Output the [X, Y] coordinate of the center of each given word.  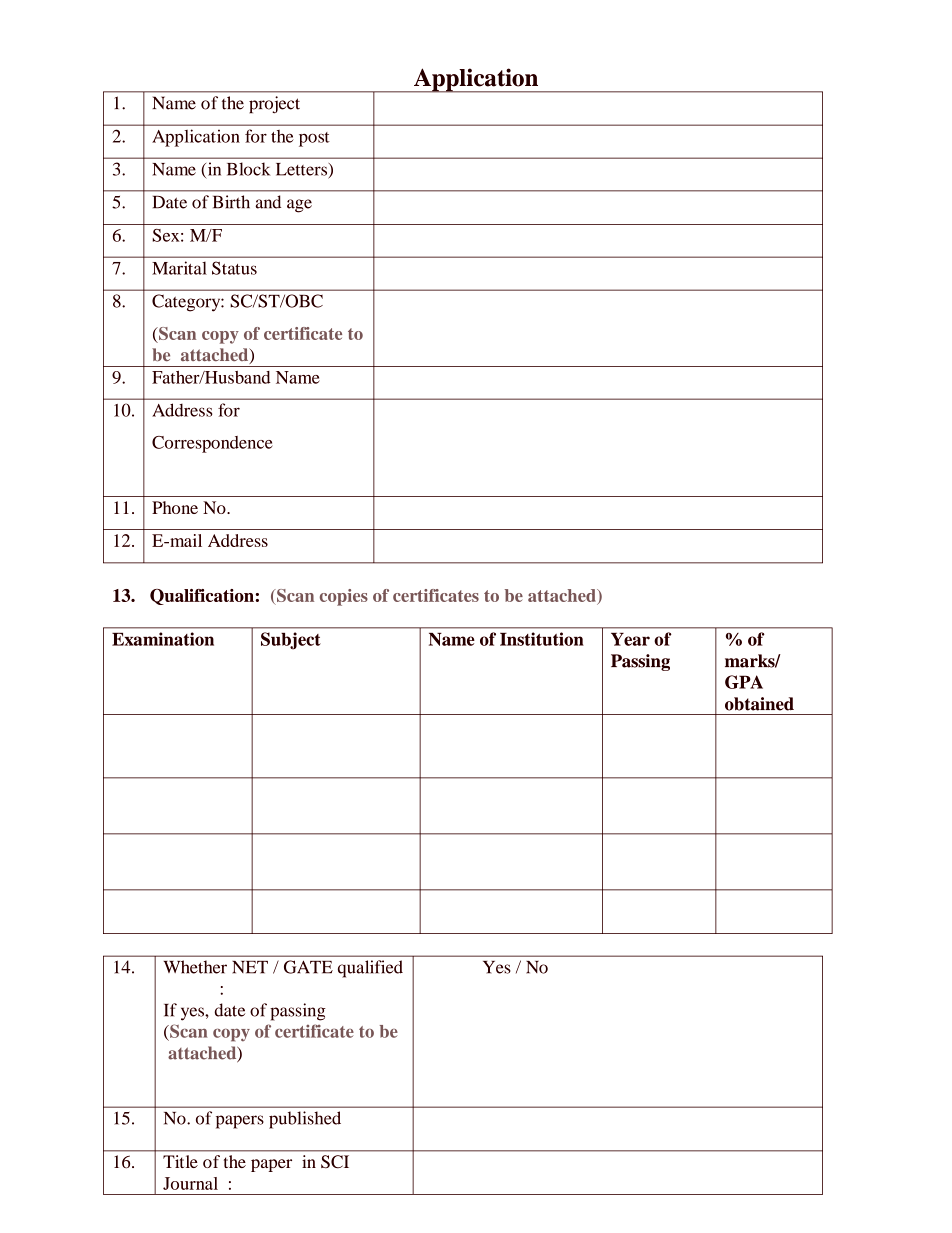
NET [250, 967]
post [314, 139]
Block [249, 169]
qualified [370, 969]
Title [180, 1161]
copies [344, 597]
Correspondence [212, 444]
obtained [759, 704]
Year [630, 639]
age [299, 206]
